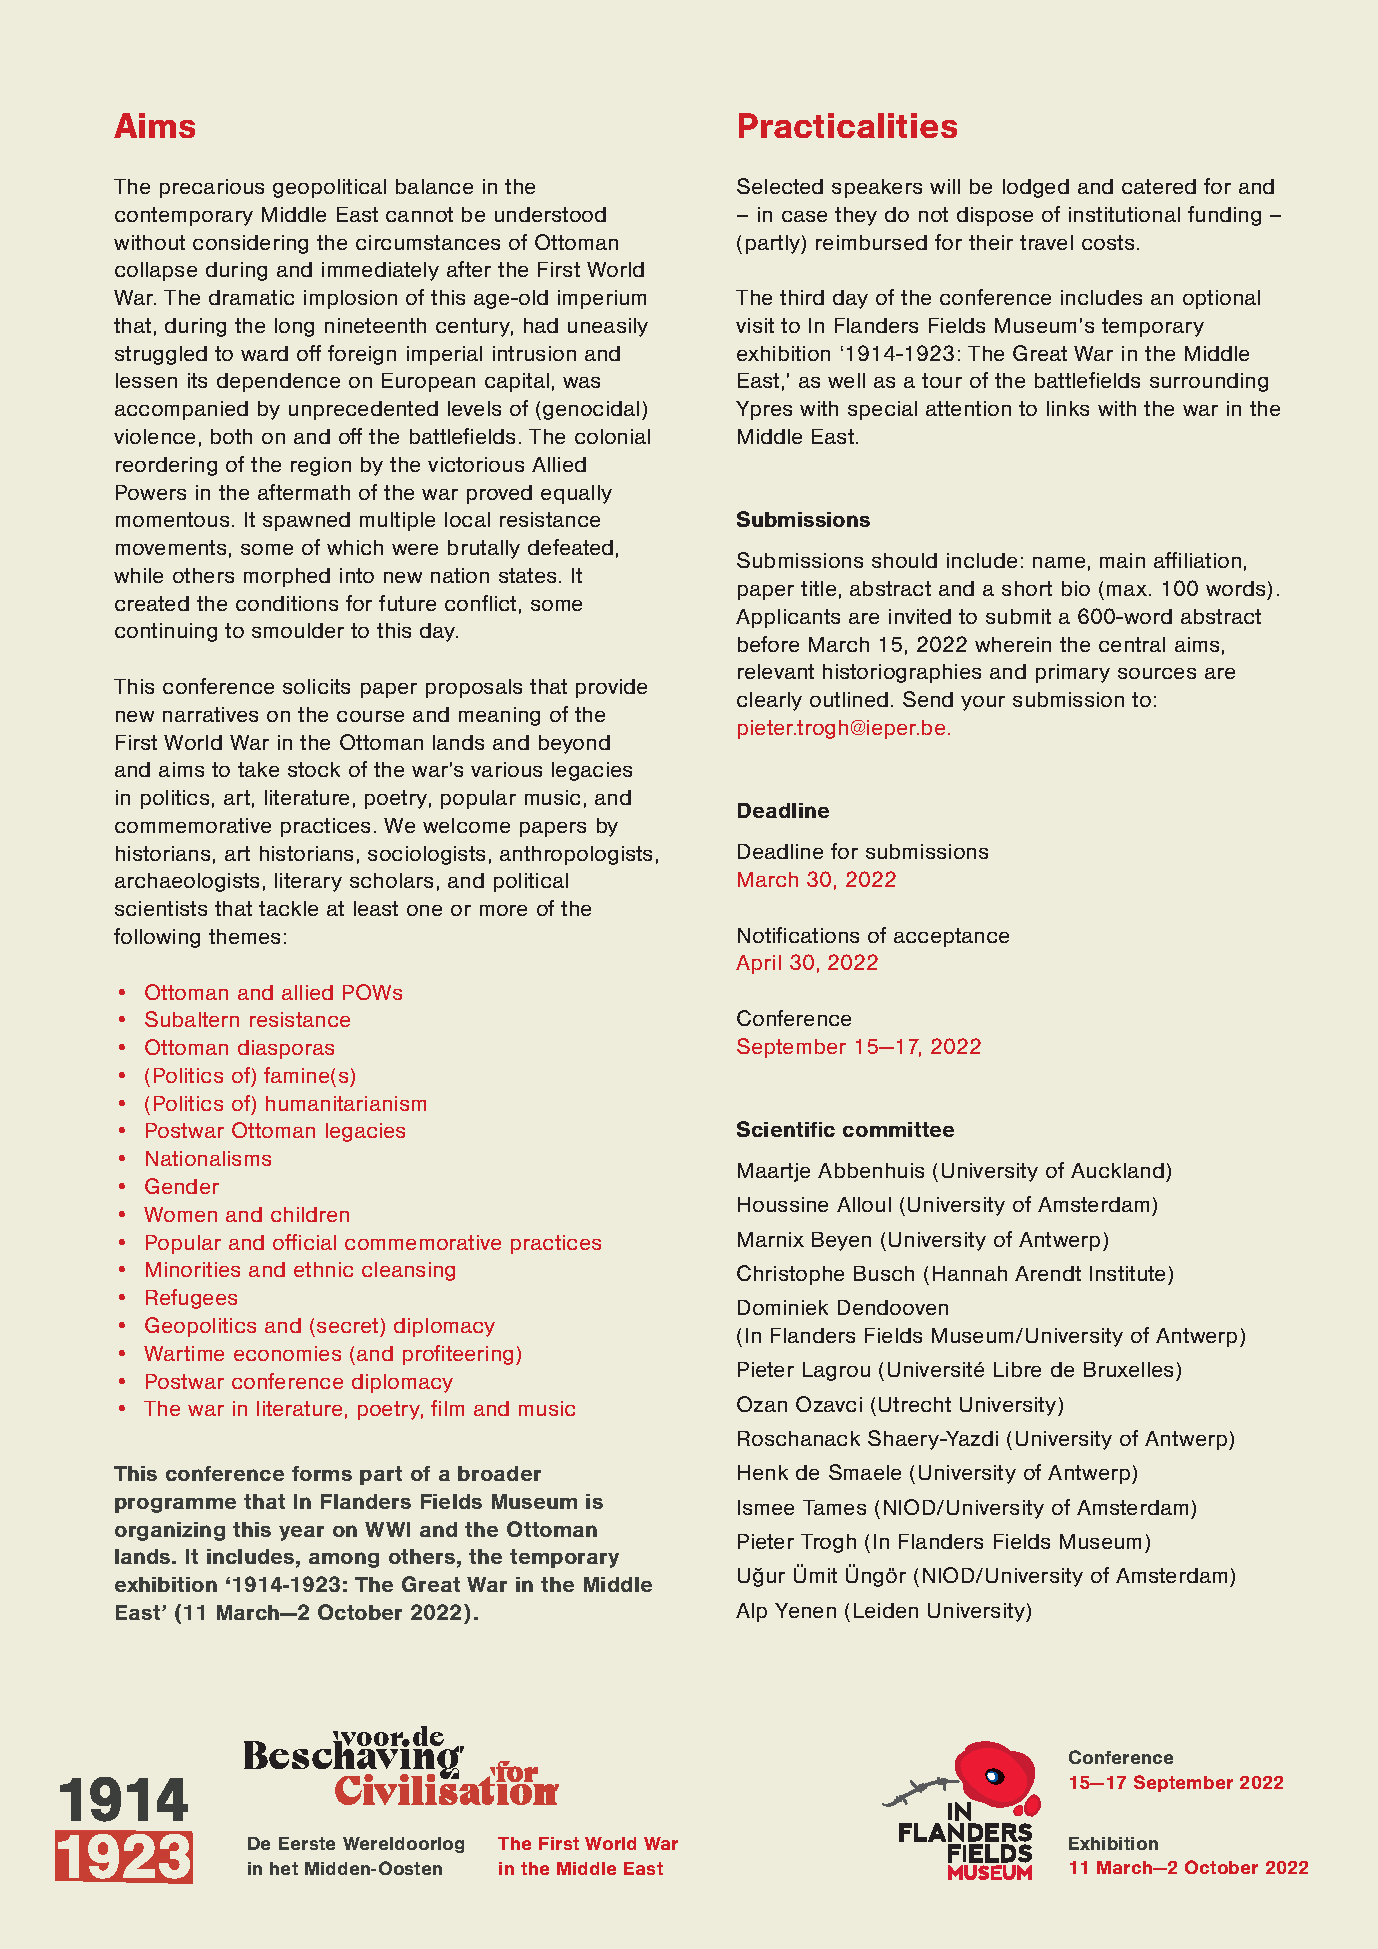 The height and width of the screenshot is (1949, 1378). Describe the element at coordinates (951, 937) in the screenshot. I see `acceptance` at that location.
